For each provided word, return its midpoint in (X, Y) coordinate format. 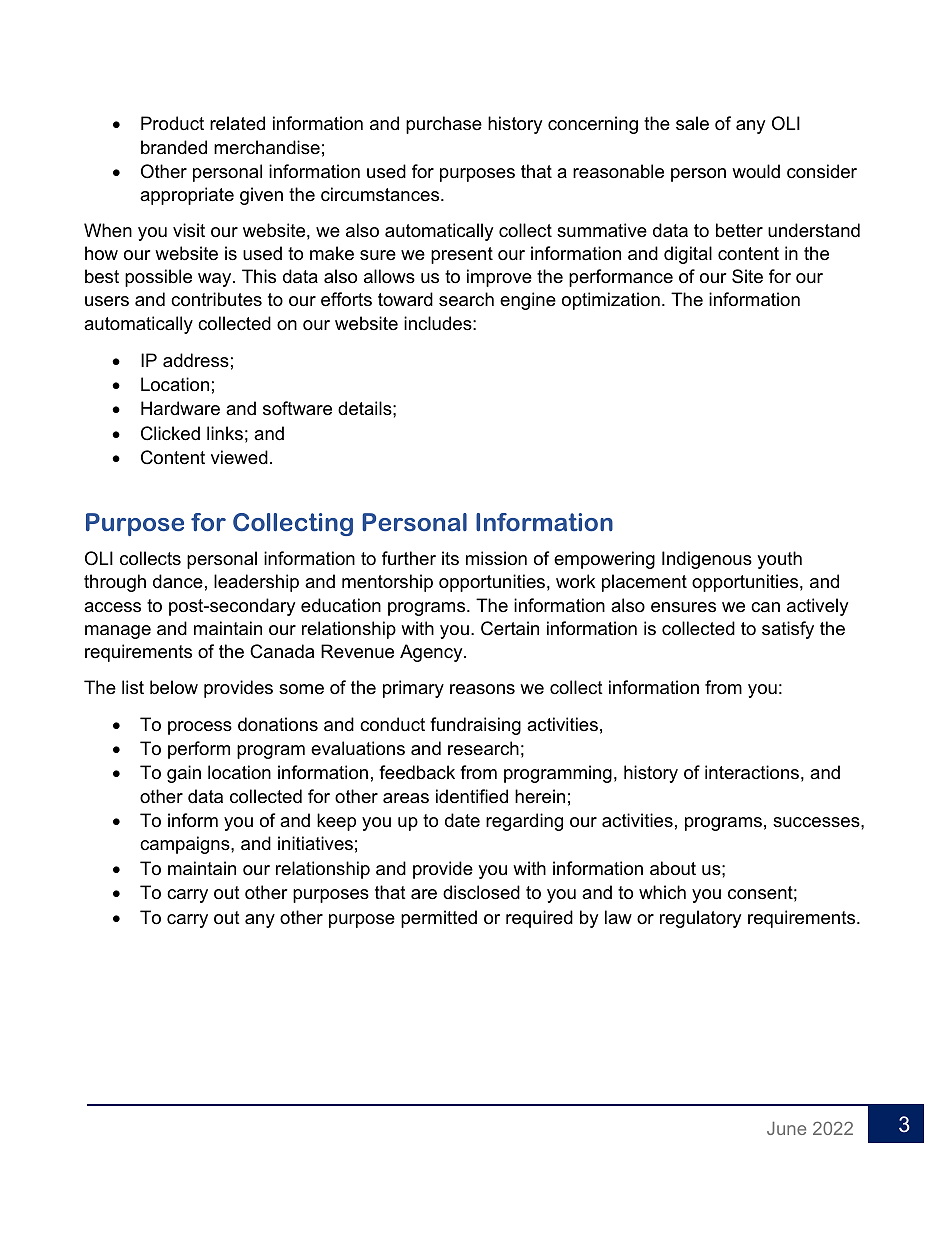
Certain (510, 628)
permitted (439, 919)
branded (174, 147)
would (756, 171)
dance (178, 581)
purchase (444, 125)
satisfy (788, 630)
